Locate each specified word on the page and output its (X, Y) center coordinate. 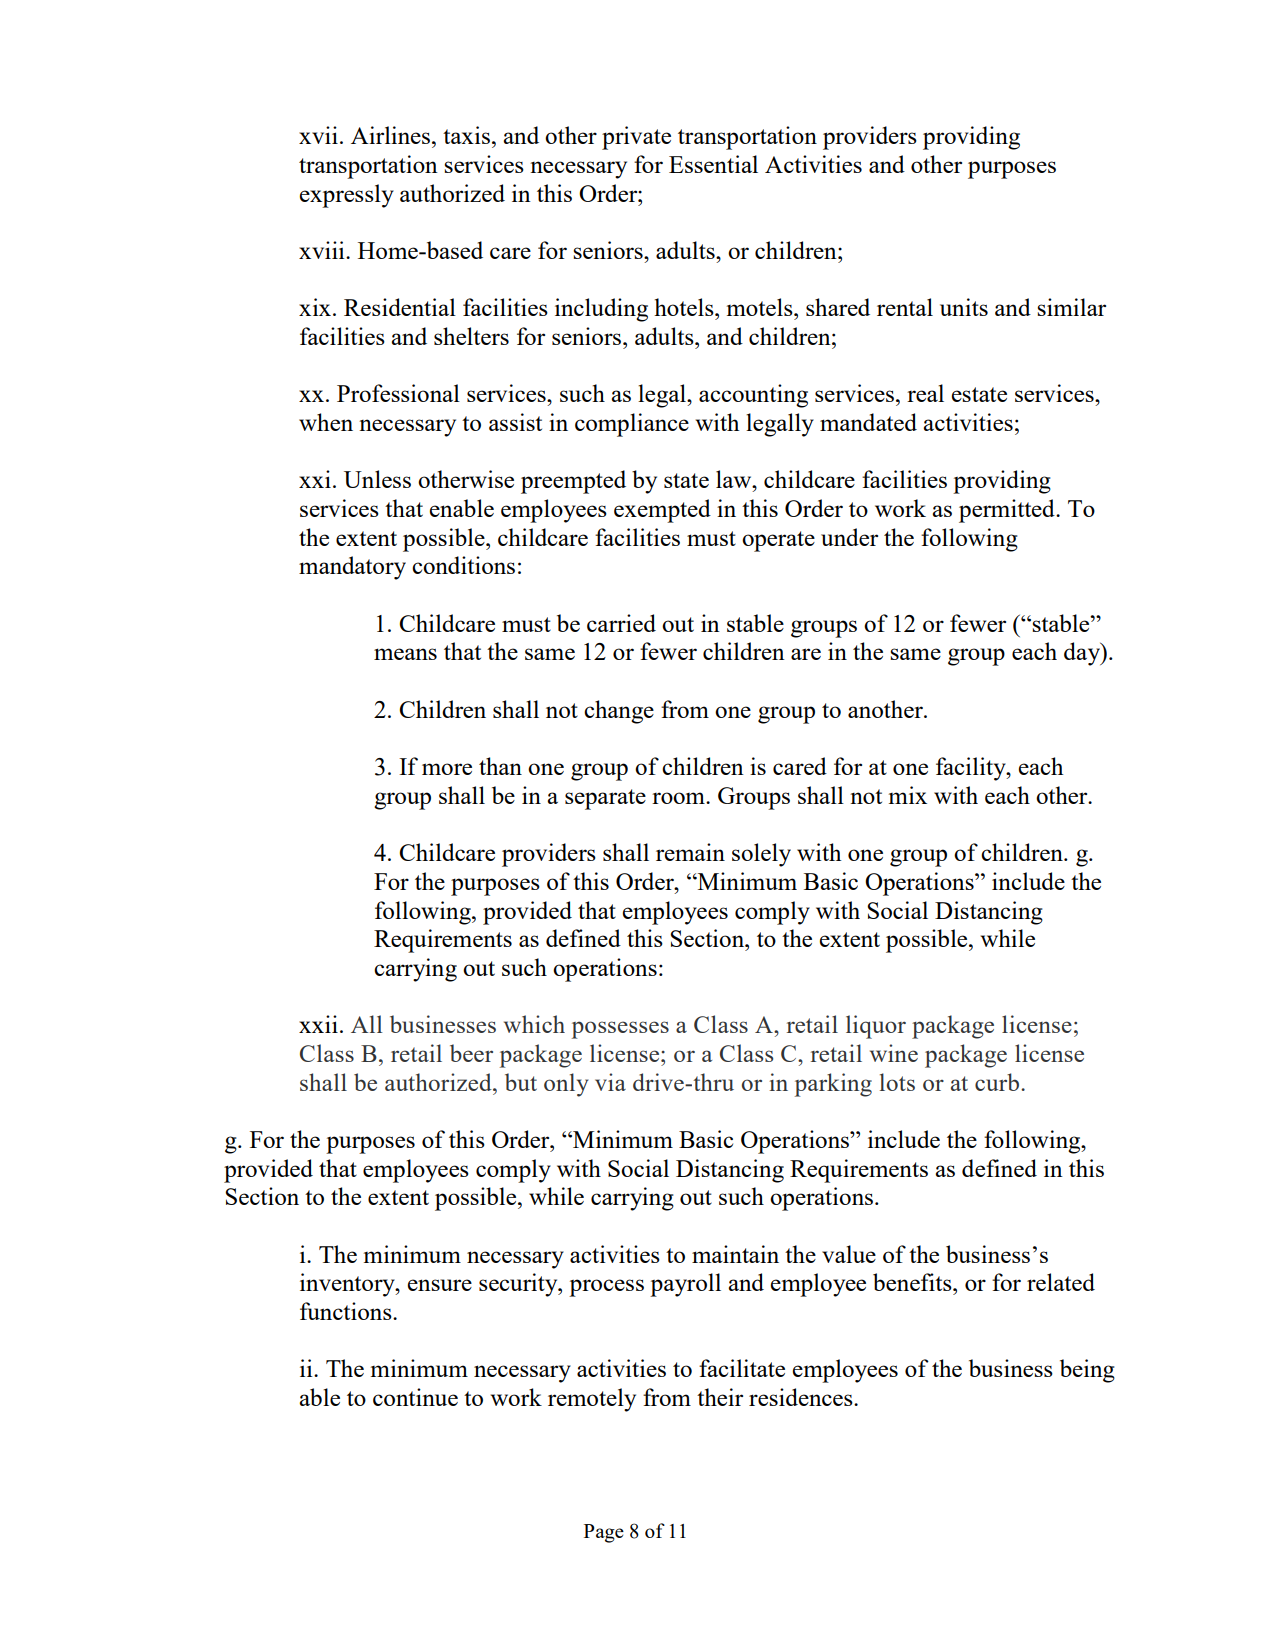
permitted (1008, 511)
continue (415, 1397)
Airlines (392, 135)
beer (471, 1053)
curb (997, 1082)
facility (972, 769)
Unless (377, 479)
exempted (662, 511)
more (447, 769)
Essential (713, 164)
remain (690, 852)
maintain (735, 1254)
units (964, 307)
